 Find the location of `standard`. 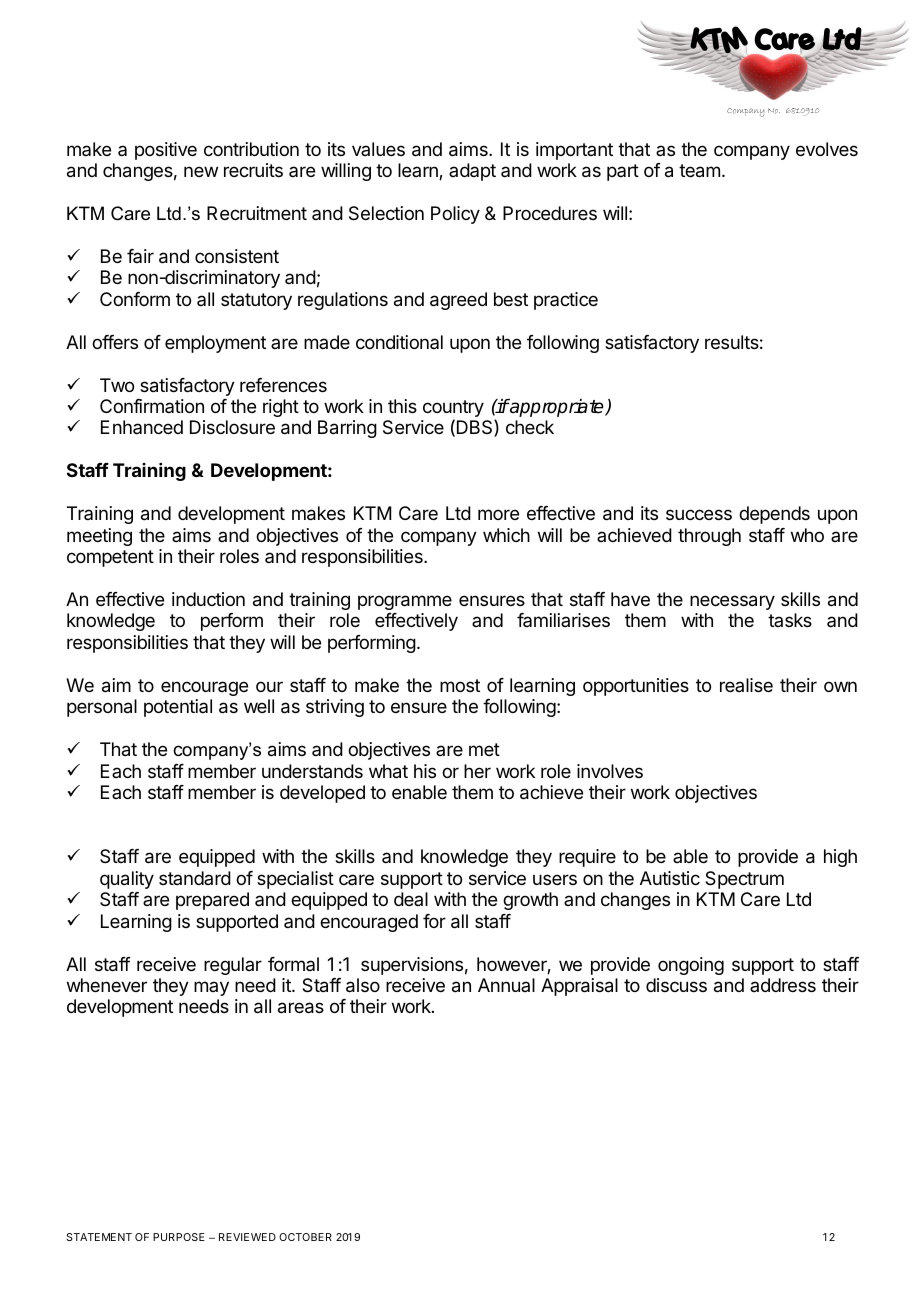

standard is located at coordinates (195, 878).
